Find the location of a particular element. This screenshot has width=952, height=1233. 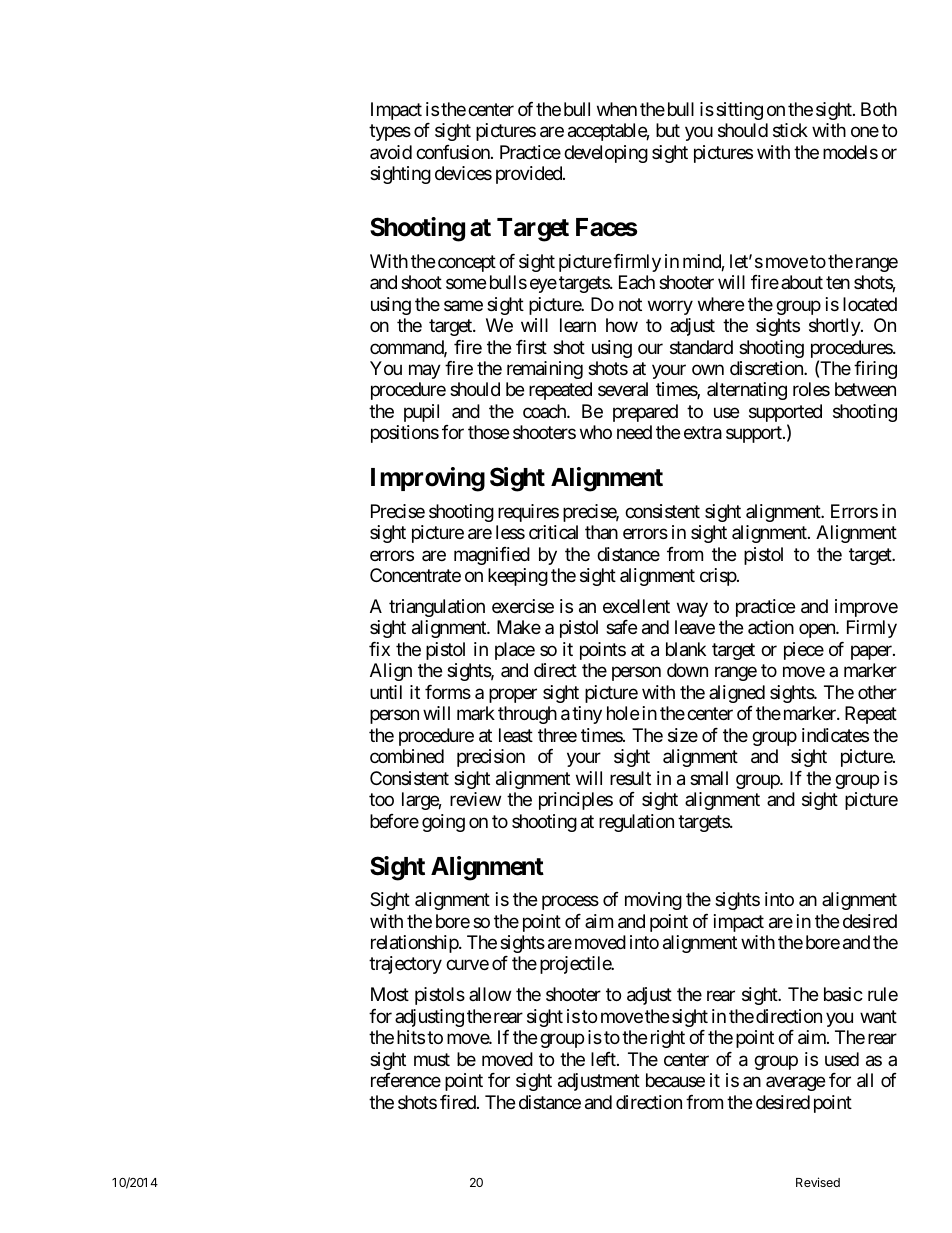

confusion is located at coordinates (454, 152).
